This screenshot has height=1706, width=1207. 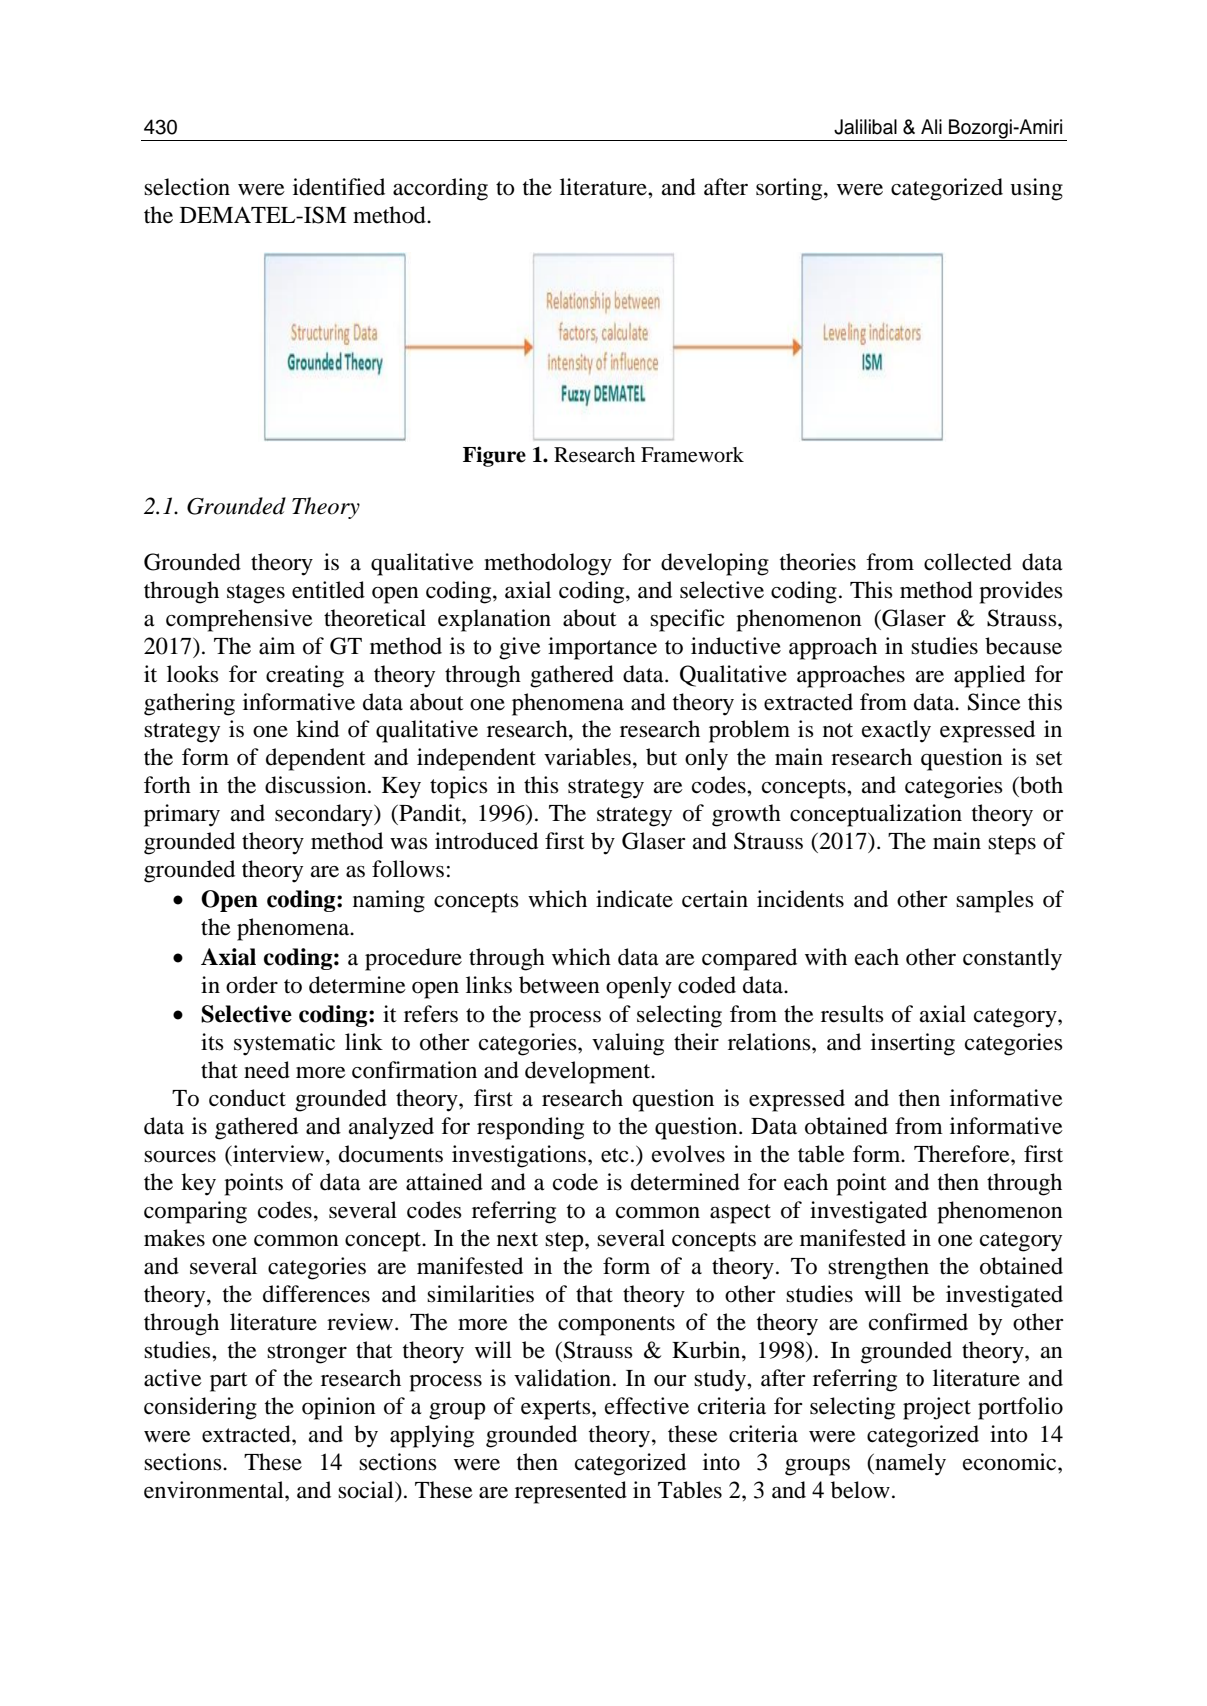 What do you see at coordinates (1036, 189) in the screenshot?
I see `using` at bounding box center [1036, 189].
